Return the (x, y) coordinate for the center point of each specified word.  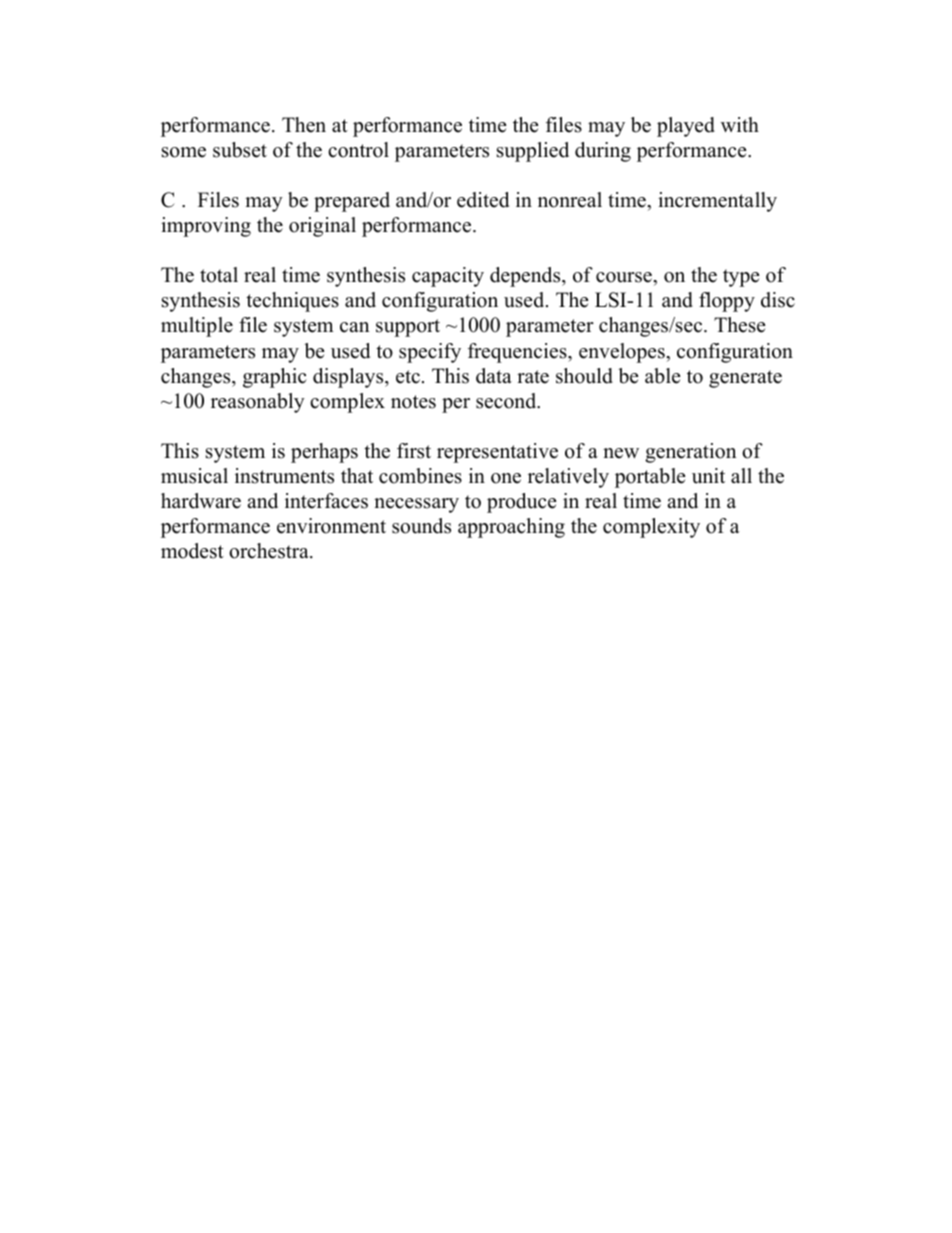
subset (240, 150)
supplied (533, 152)
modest (192, 551)
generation (691, 453)
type (741, 278)
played (686, 127)
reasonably (258, 403)
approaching (511, 528)
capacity (448, 277)
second (507, 401)
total (219, 275)
